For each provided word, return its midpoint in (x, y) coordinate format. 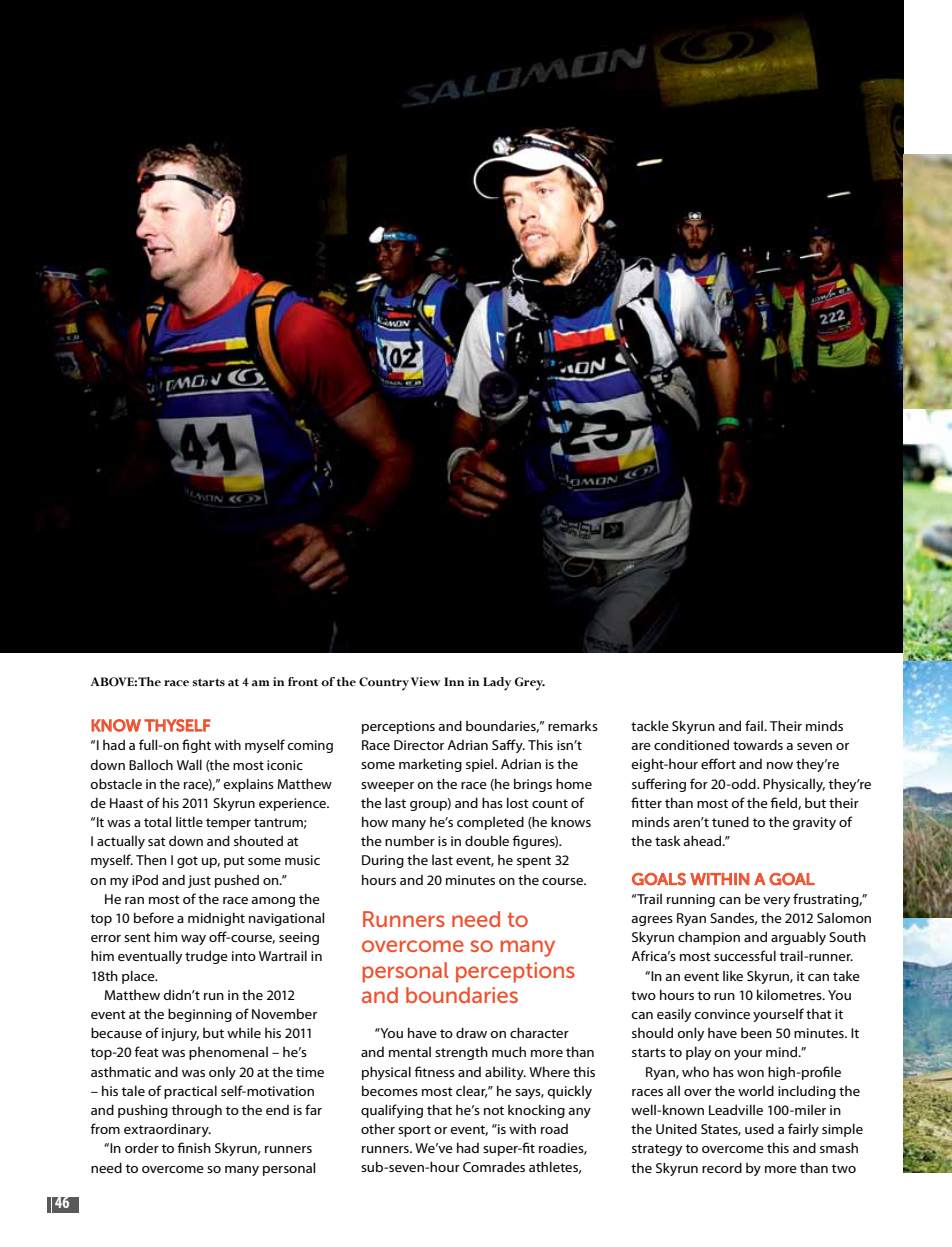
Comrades (494, 1166)
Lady (497, 684)
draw (471, 1032)
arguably (798, 938)
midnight (216, 919)
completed (490, 823)
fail (755, 725)
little (189, 821)
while (244, 1032)
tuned (730, 821)
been (756, 1033)
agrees (652, 921)
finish (194, 1147)
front (303, 682)
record (722, 1167)
